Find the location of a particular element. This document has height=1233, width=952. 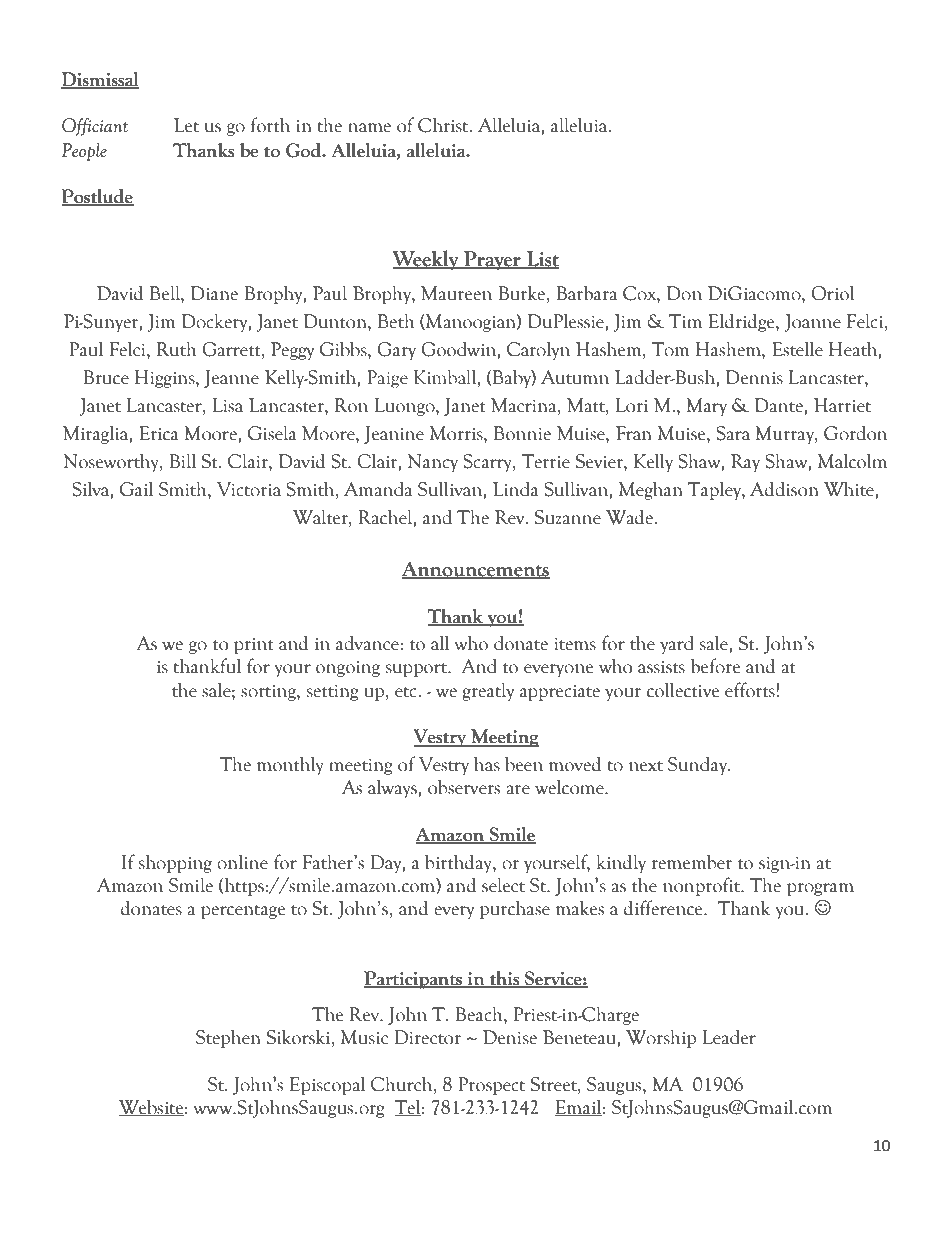

Christ is located at coordinates (444, 125).
